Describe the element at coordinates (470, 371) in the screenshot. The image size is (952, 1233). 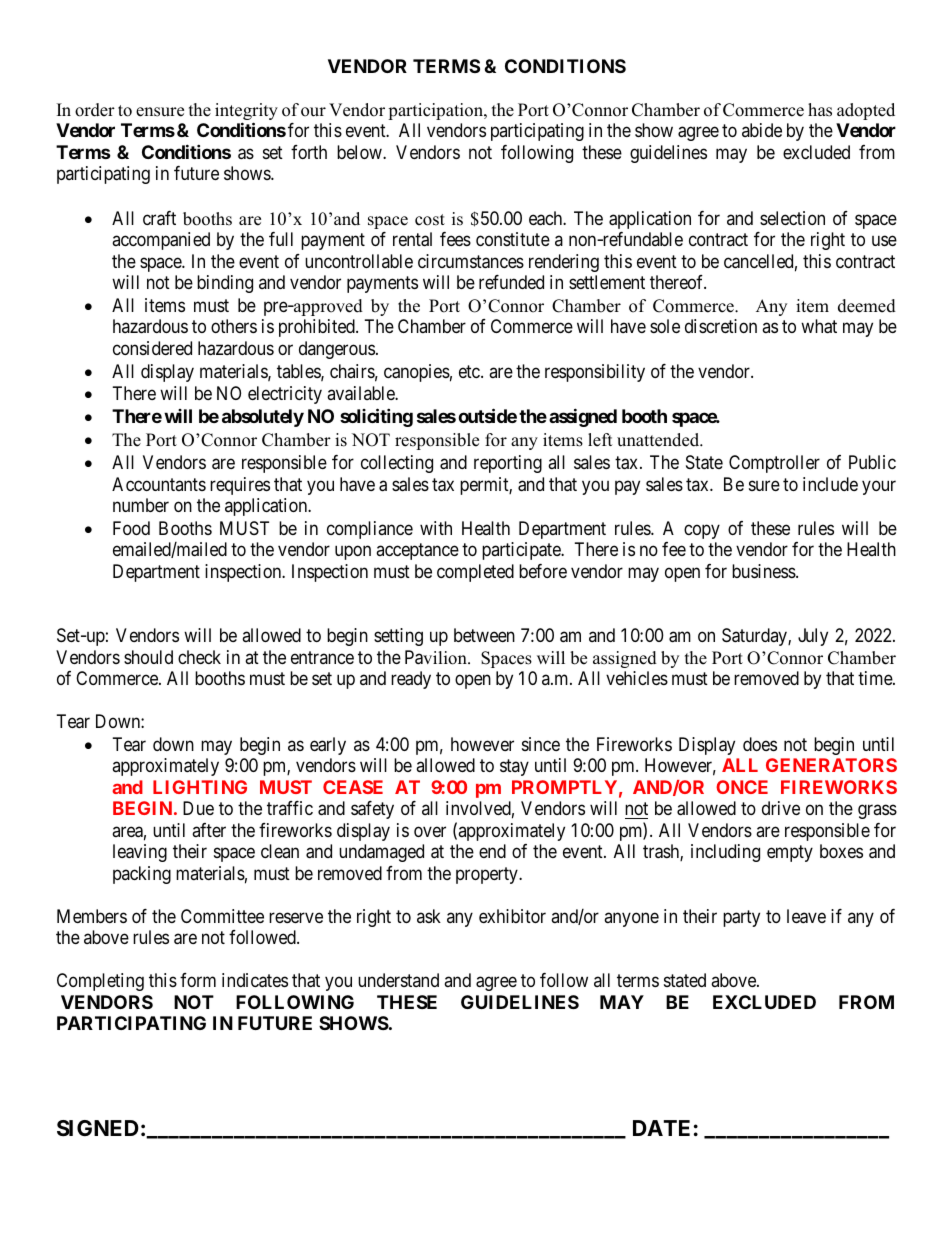
I see `etc` at that location.
